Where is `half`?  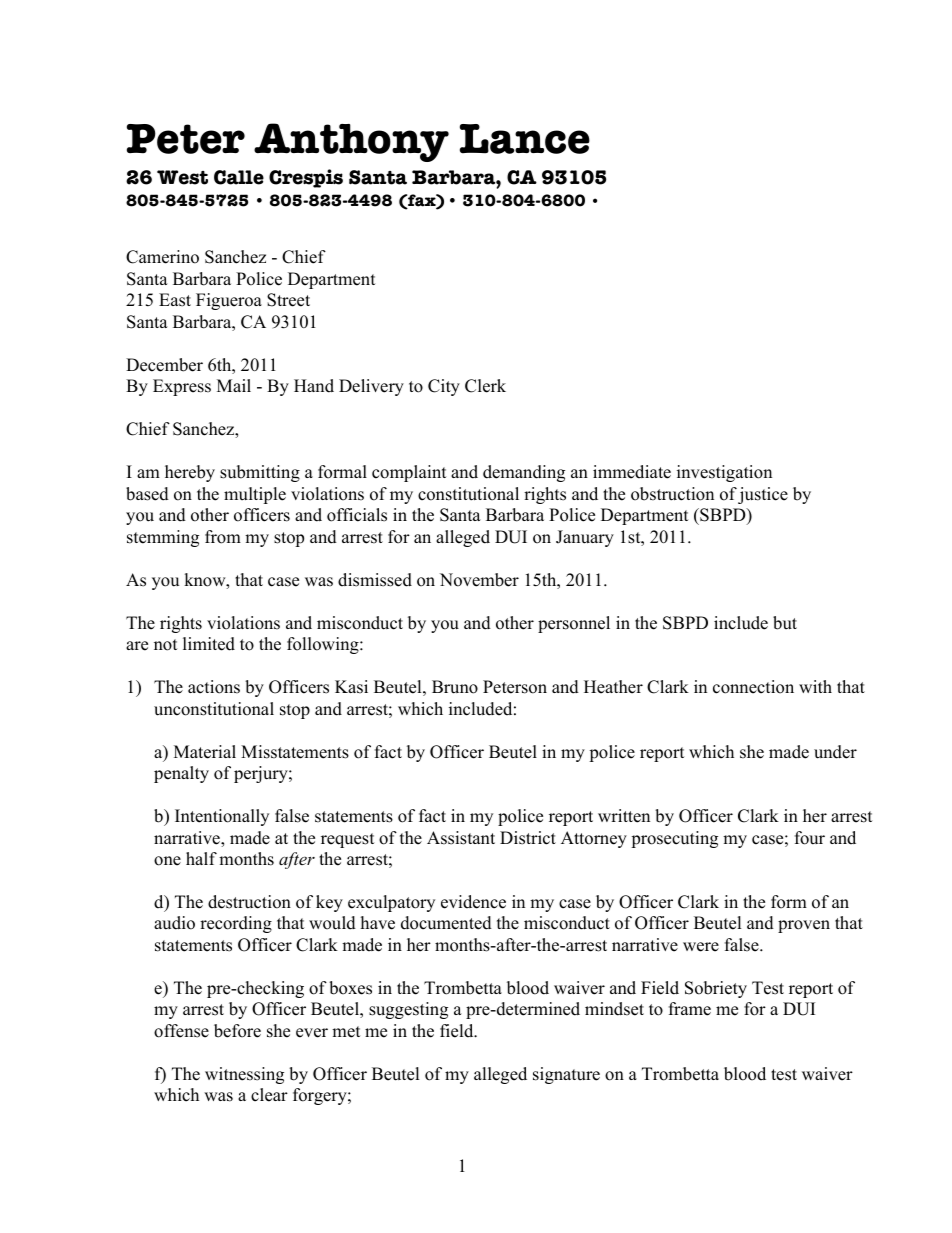
half is located at coordinates (201, 858).
